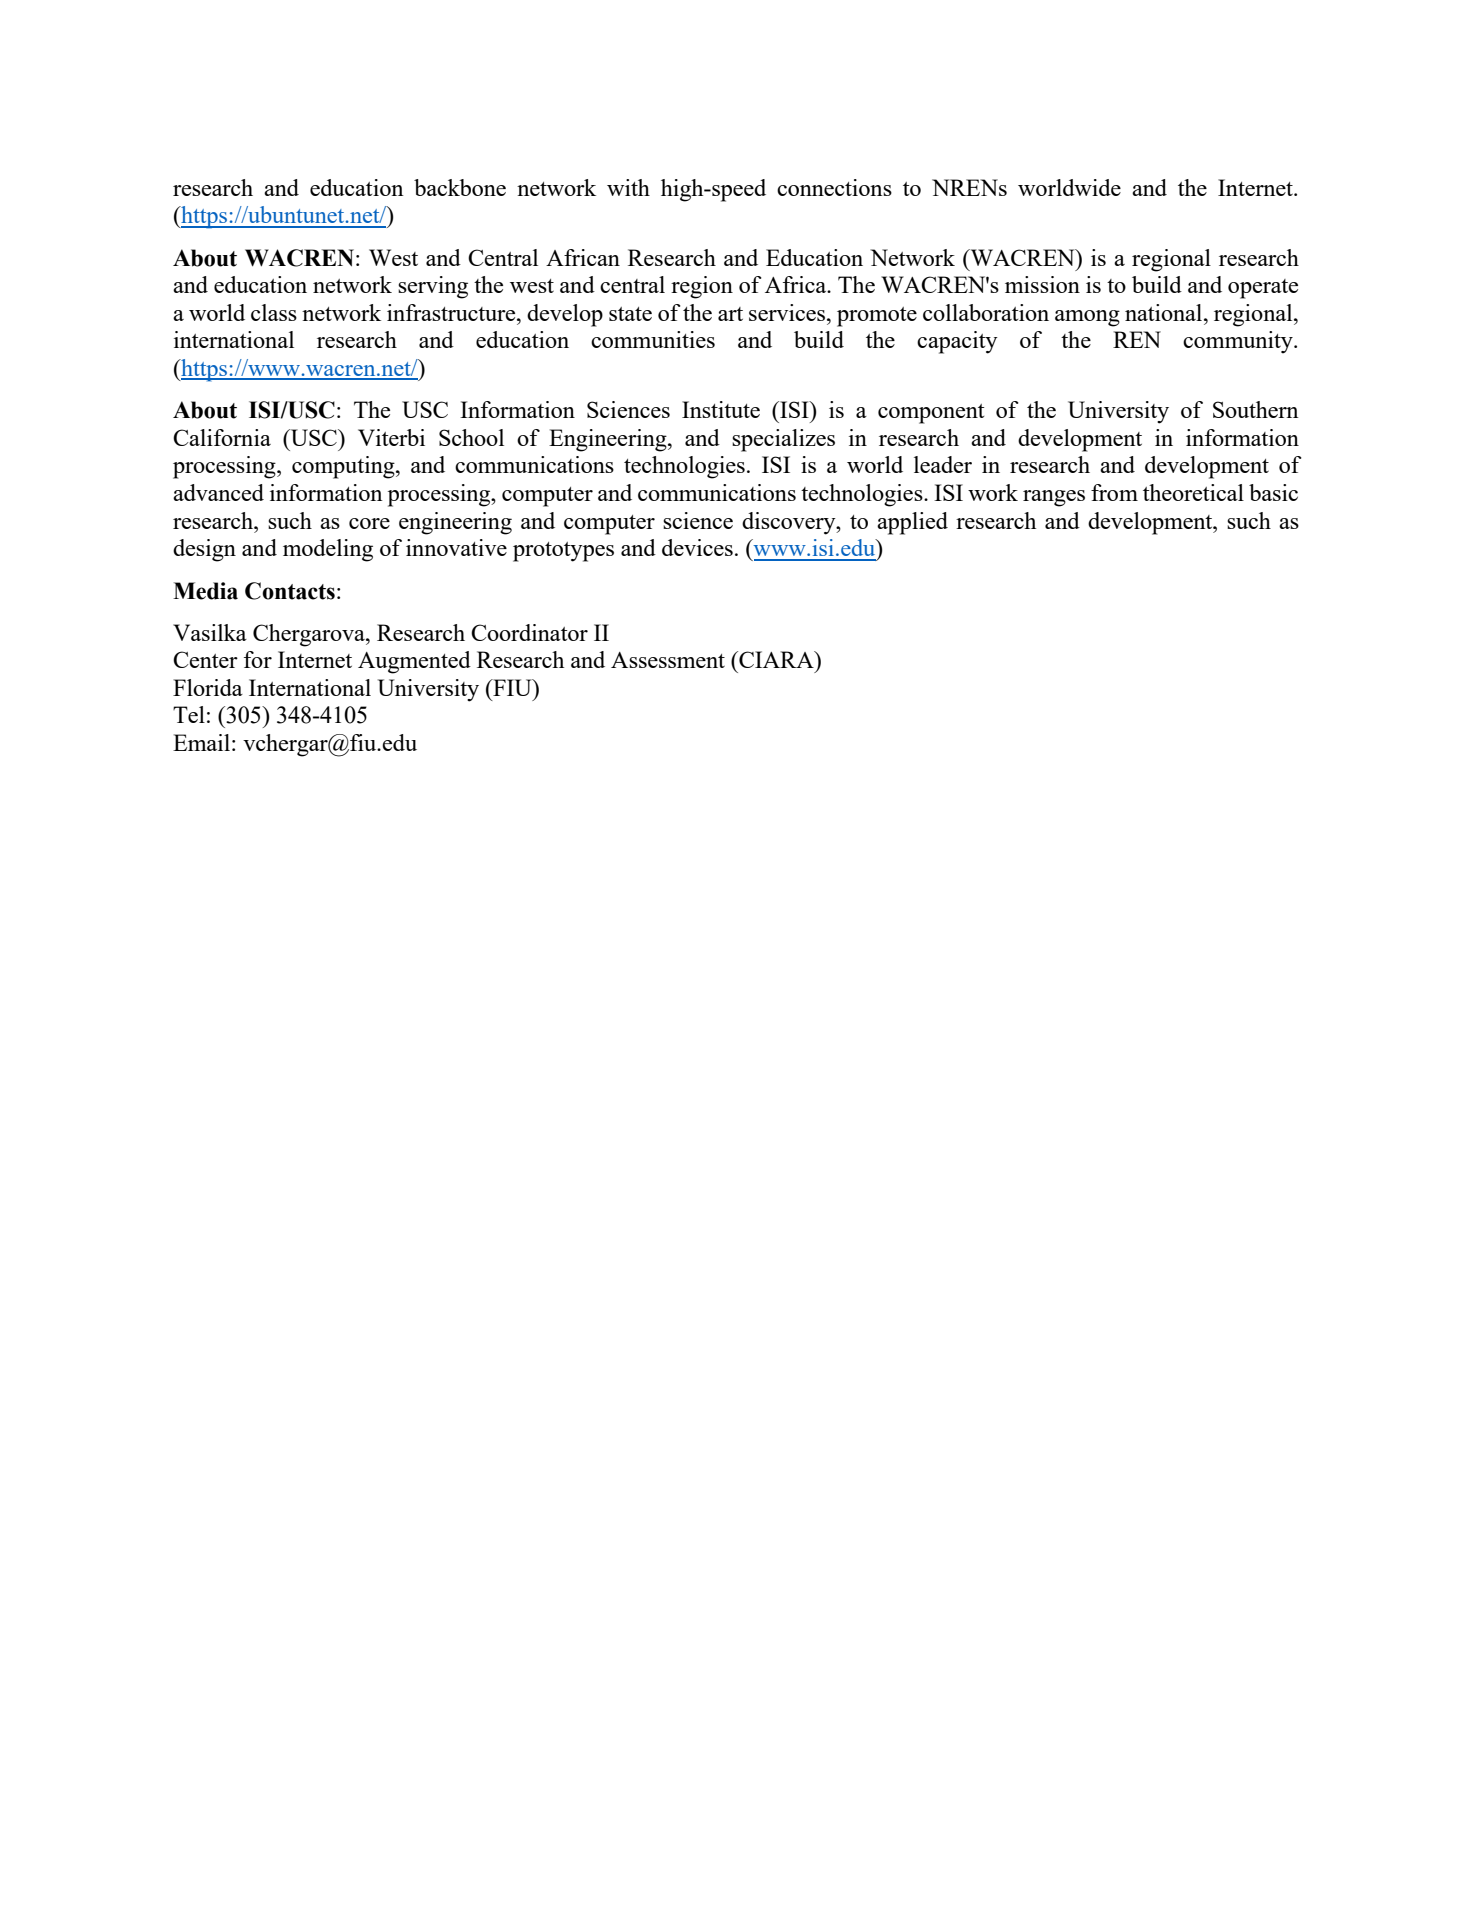 The height and width of the screenshot is (1905, 1472). Describe the element at coordinates (834, 187) in the screenshot. I see `connections` at that location.
